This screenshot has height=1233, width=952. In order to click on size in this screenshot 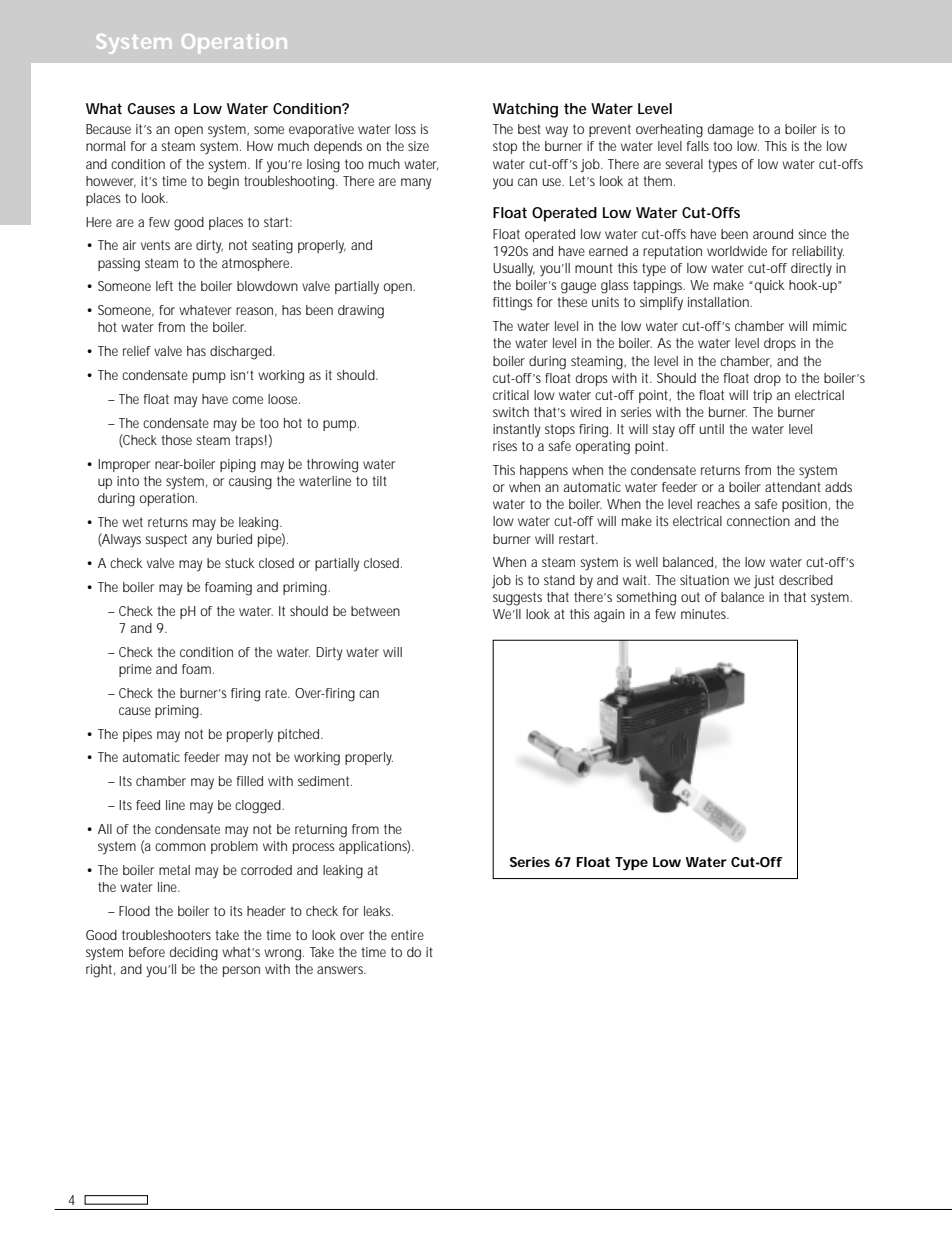, I will do `click(418, 146)`.
